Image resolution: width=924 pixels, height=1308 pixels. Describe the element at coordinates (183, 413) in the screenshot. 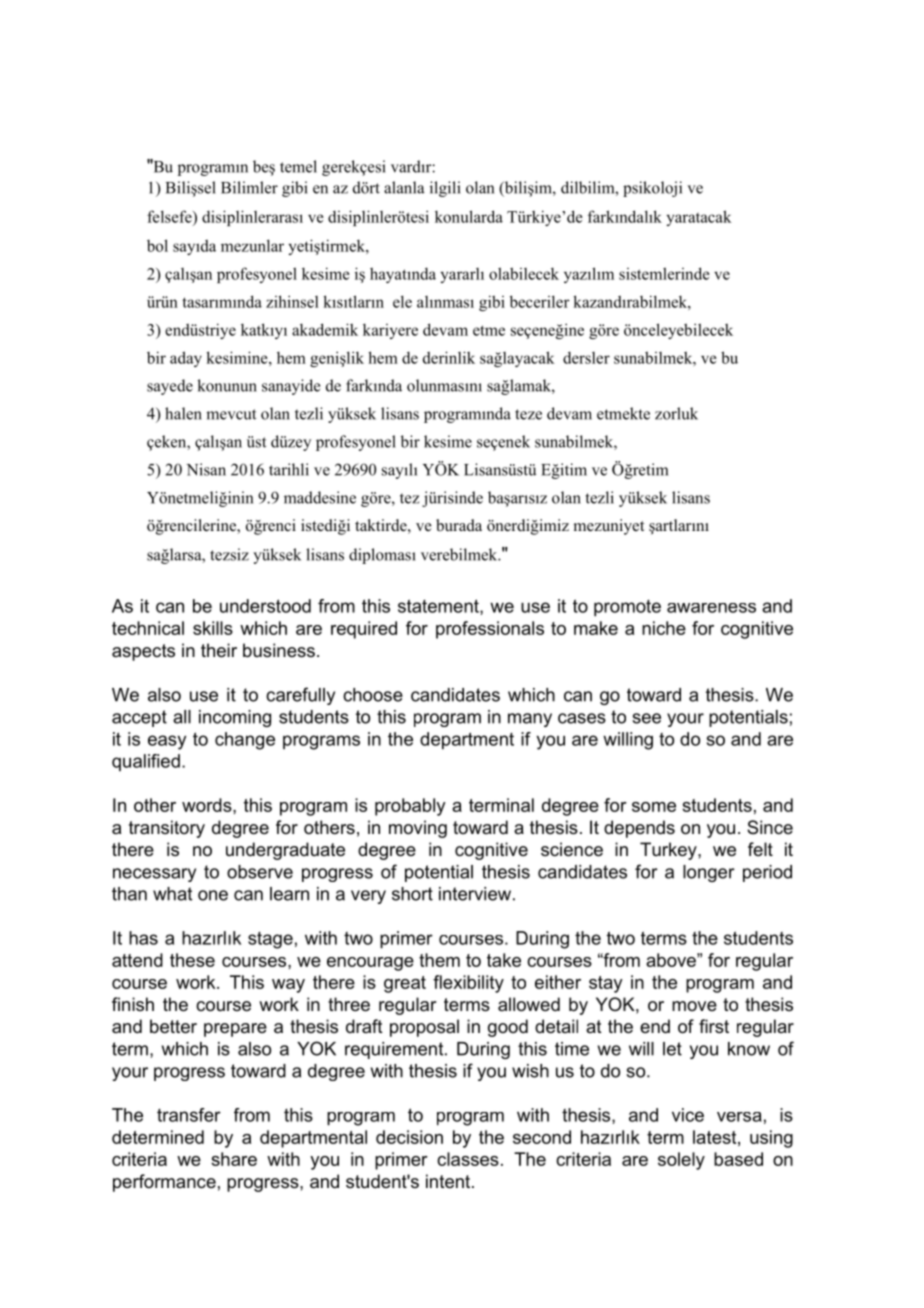

I see `halen` at that location.
